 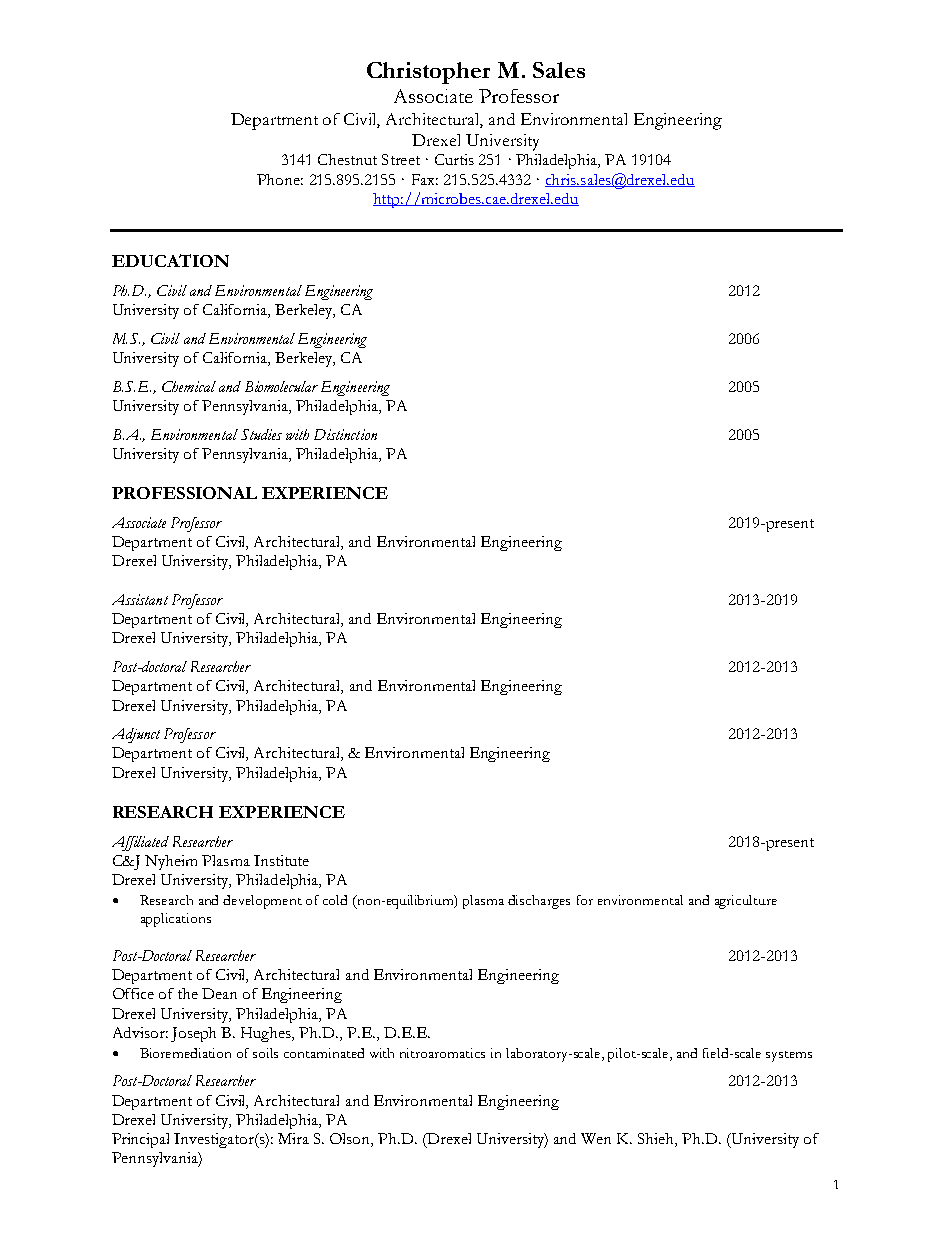 What do you see at coordinates (596, 1138) in the screenshot?
I see `Wen` at bounding box center [596, 1138].
